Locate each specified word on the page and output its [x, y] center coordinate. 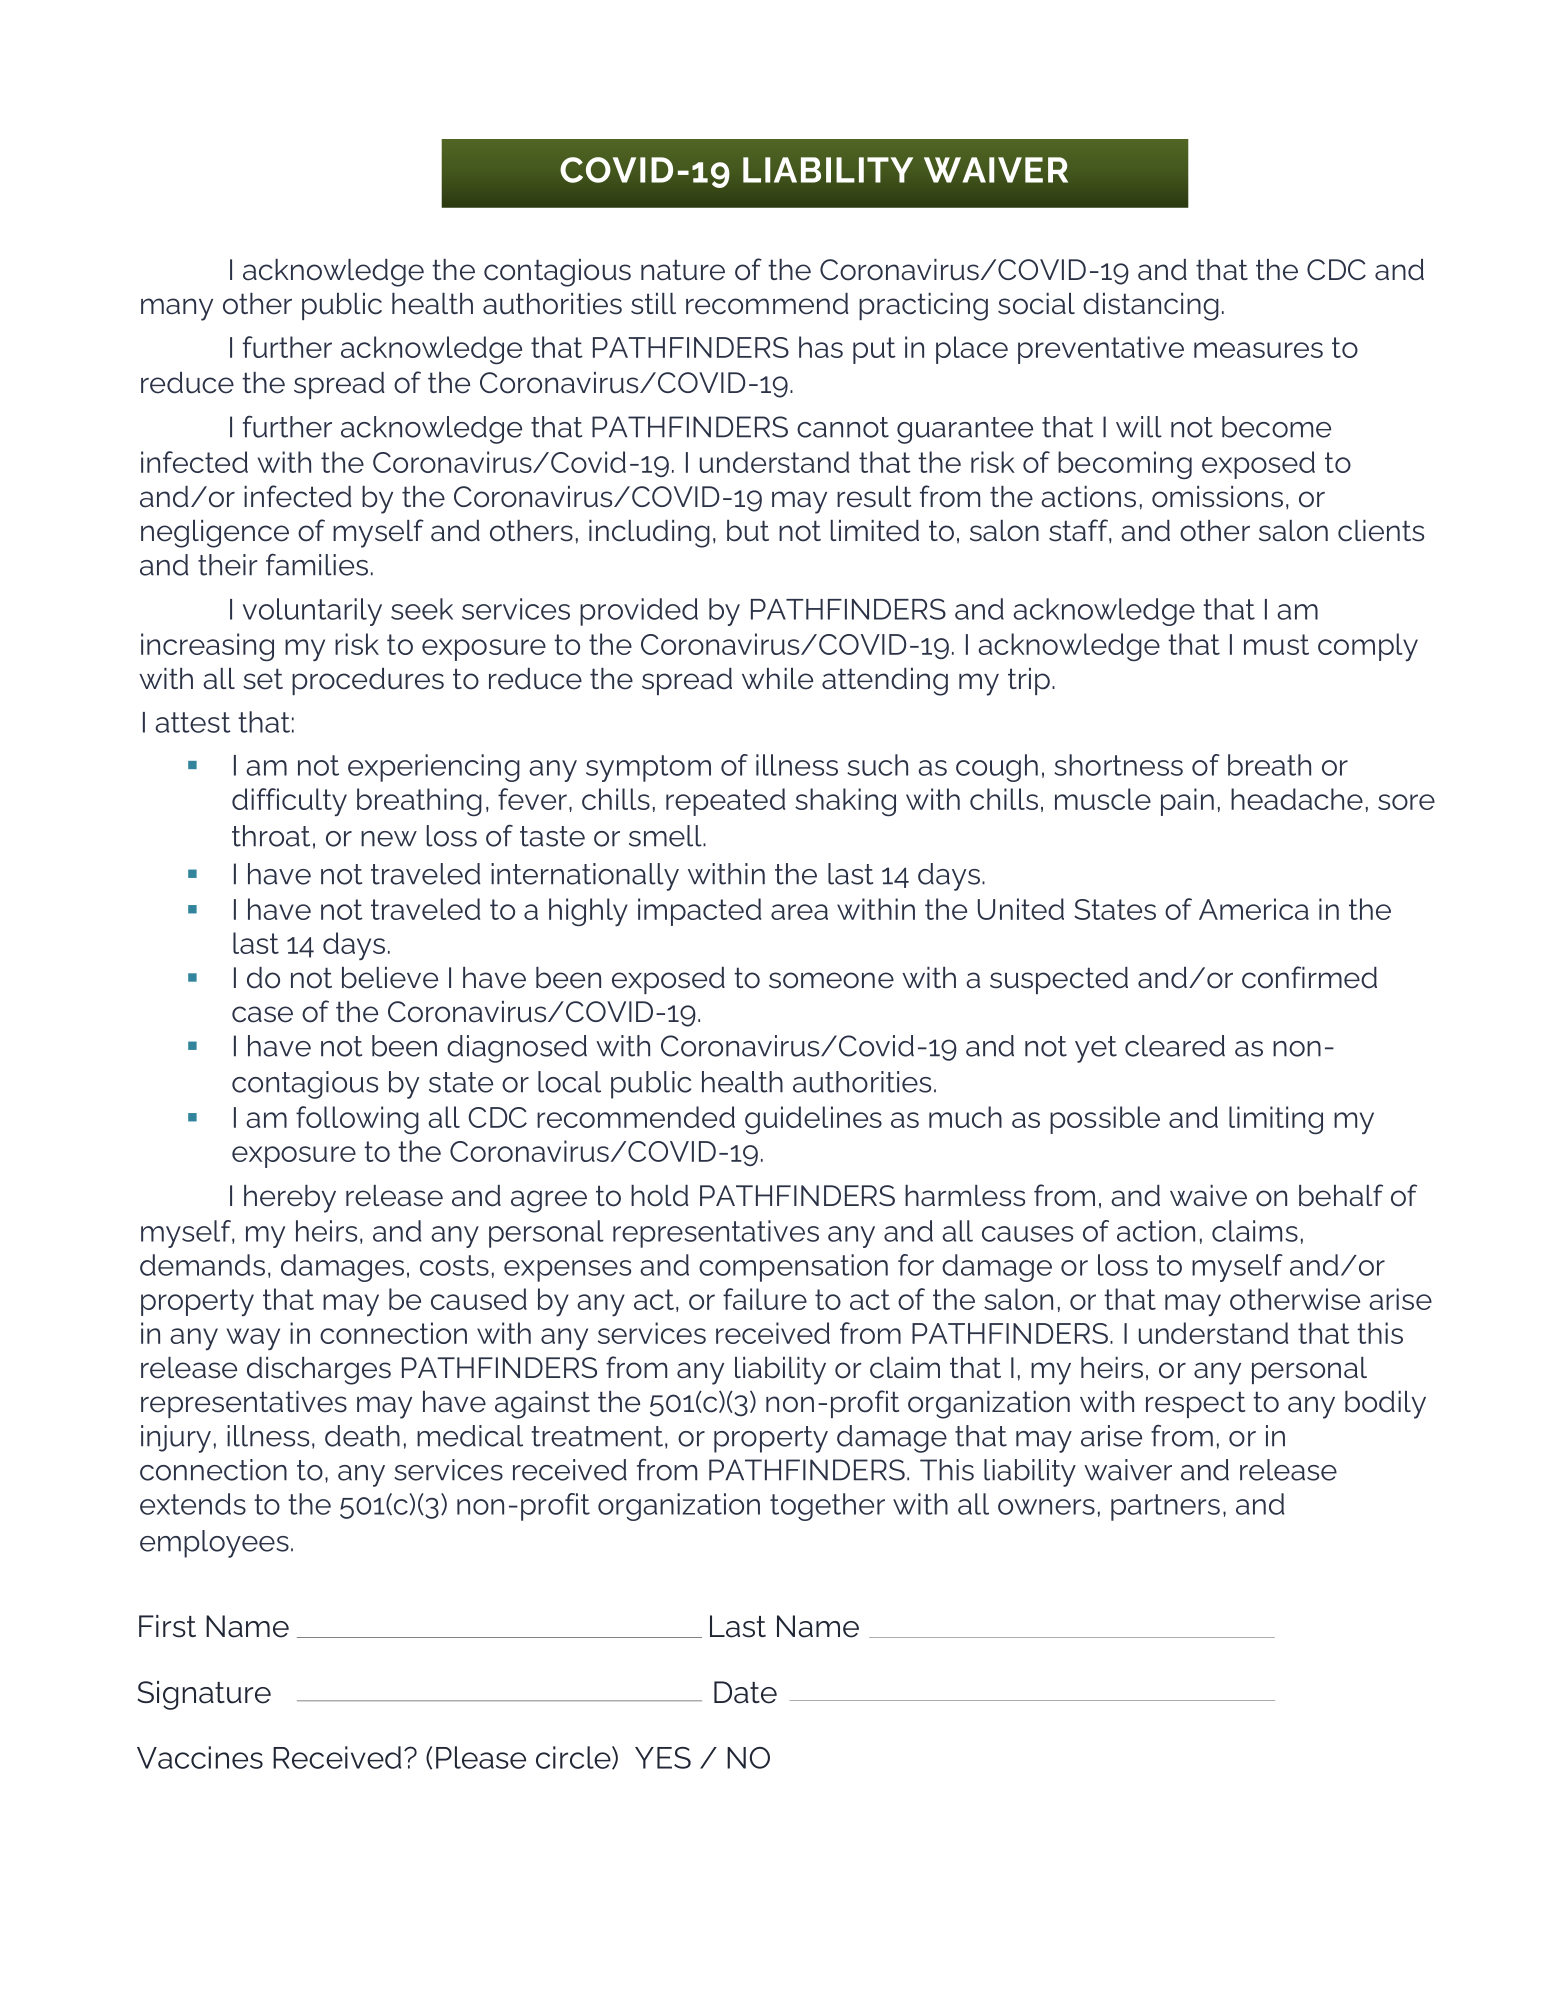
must [1276, 644]
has [821, 347]
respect [1195, 1404]
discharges [319, 1371]
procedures [368, 681]
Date [745, 1692]
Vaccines [200, 1757]
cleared [1175, 1046]
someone [831, 980]
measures [1258, 350]
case [262, 1014]
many [177, 309]
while [777, 679]
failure [765, 1299]
